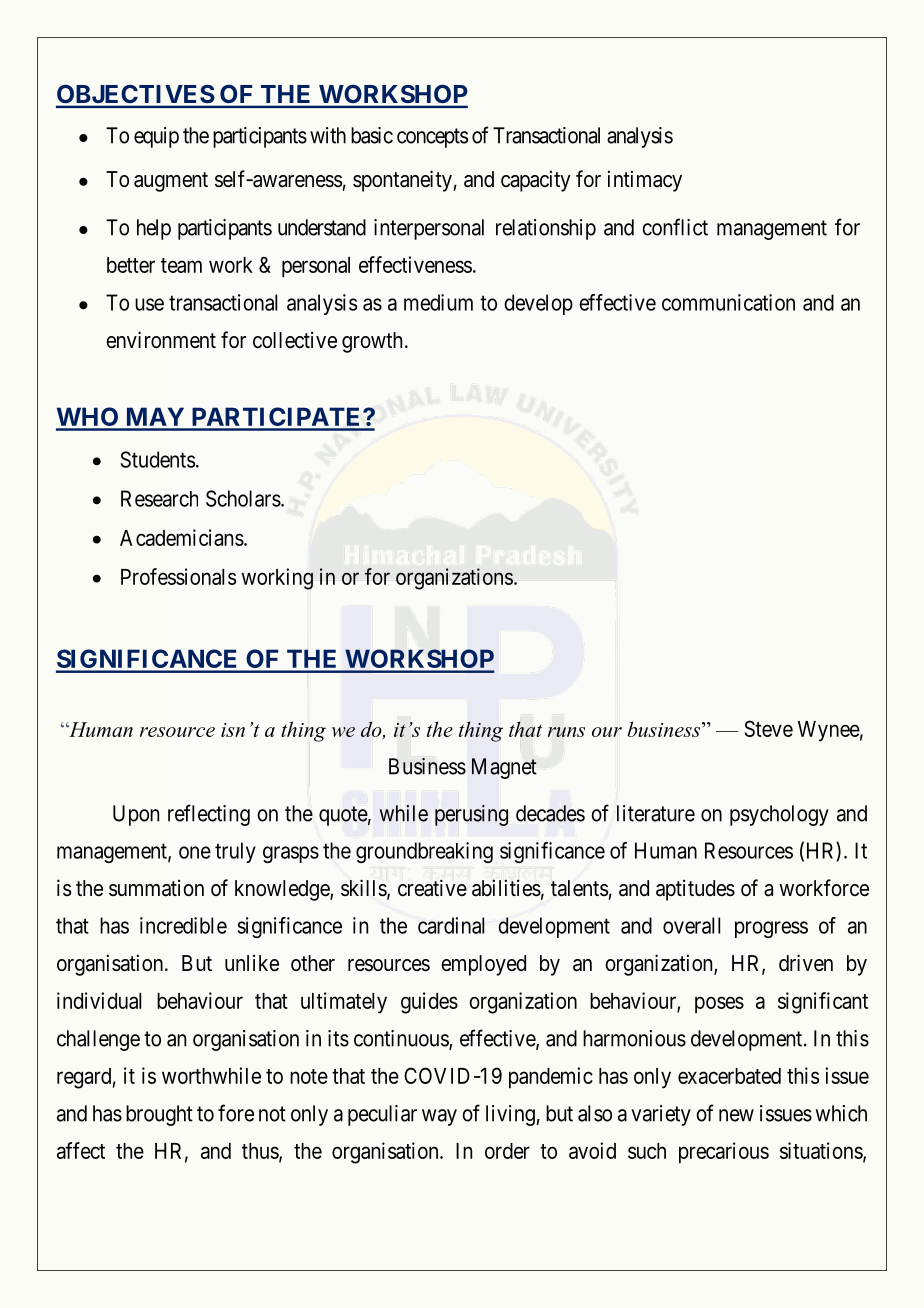 The width and height of the screenshot is (924, 1308). Describe the element at coordinates (471, 815) in the screenshot. I see `perusing` at that location.
